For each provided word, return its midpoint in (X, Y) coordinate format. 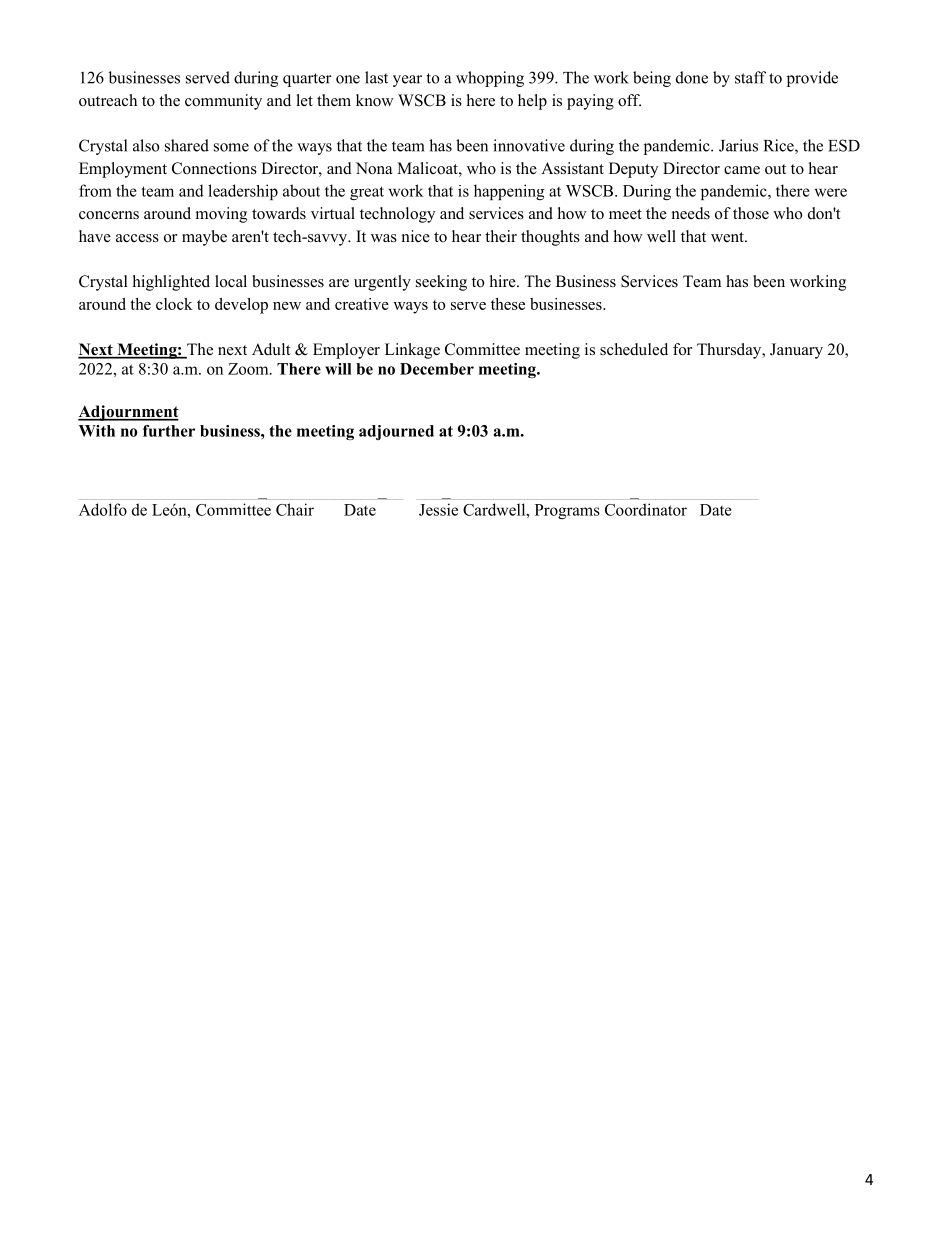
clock (174, 304)
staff (750, 77)
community (223, 102)
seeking (441, 283)
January (796, 351)
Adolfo (103, 509)
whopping (490, 79)
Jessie (438, 509)
